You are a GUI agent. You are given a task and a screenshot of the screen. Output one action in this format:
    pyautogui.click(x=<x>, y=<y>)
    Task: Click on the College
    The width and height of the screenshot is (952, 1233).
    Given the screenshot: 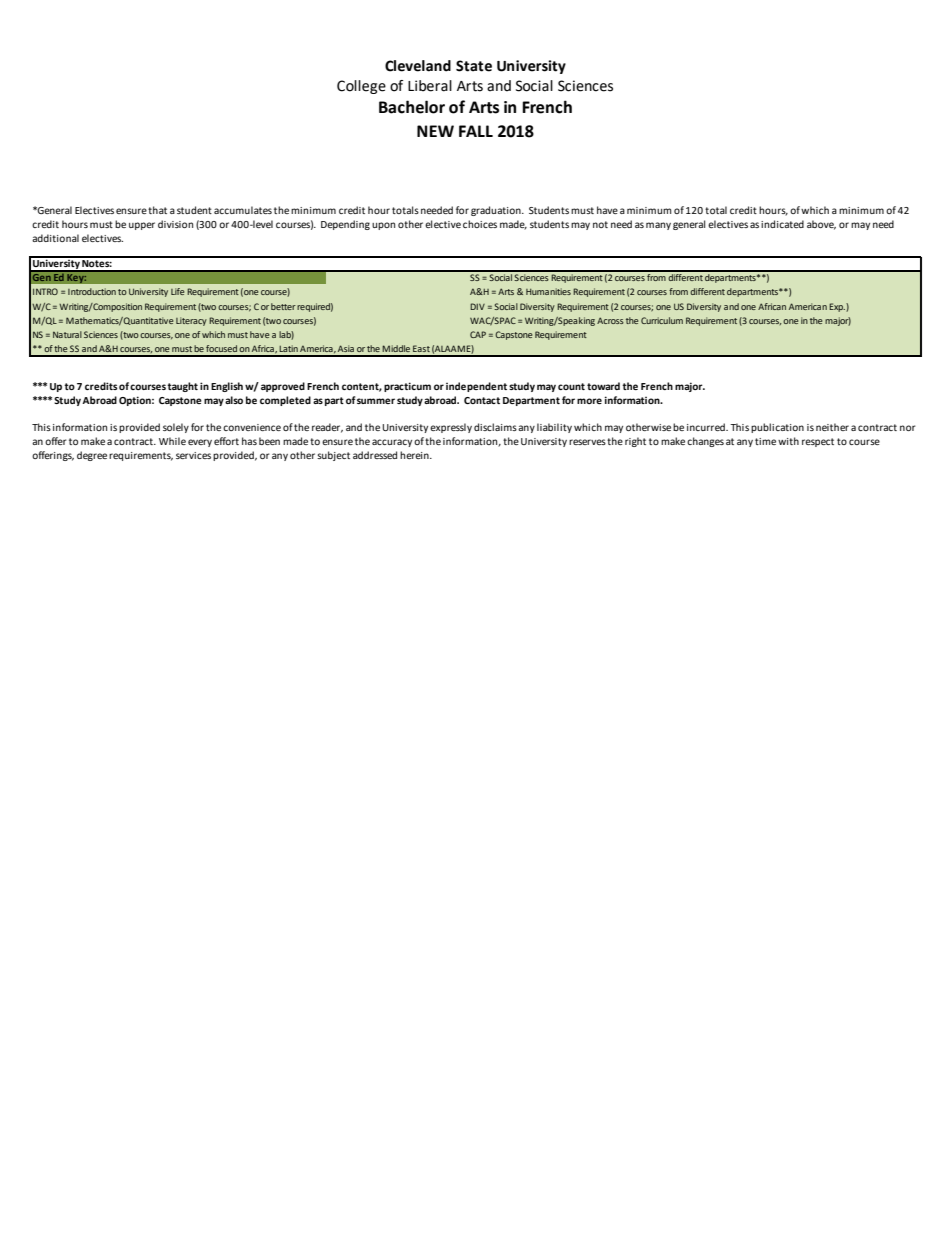 What is the action you would take?
    pyautogui.click(x=361, y=87)
